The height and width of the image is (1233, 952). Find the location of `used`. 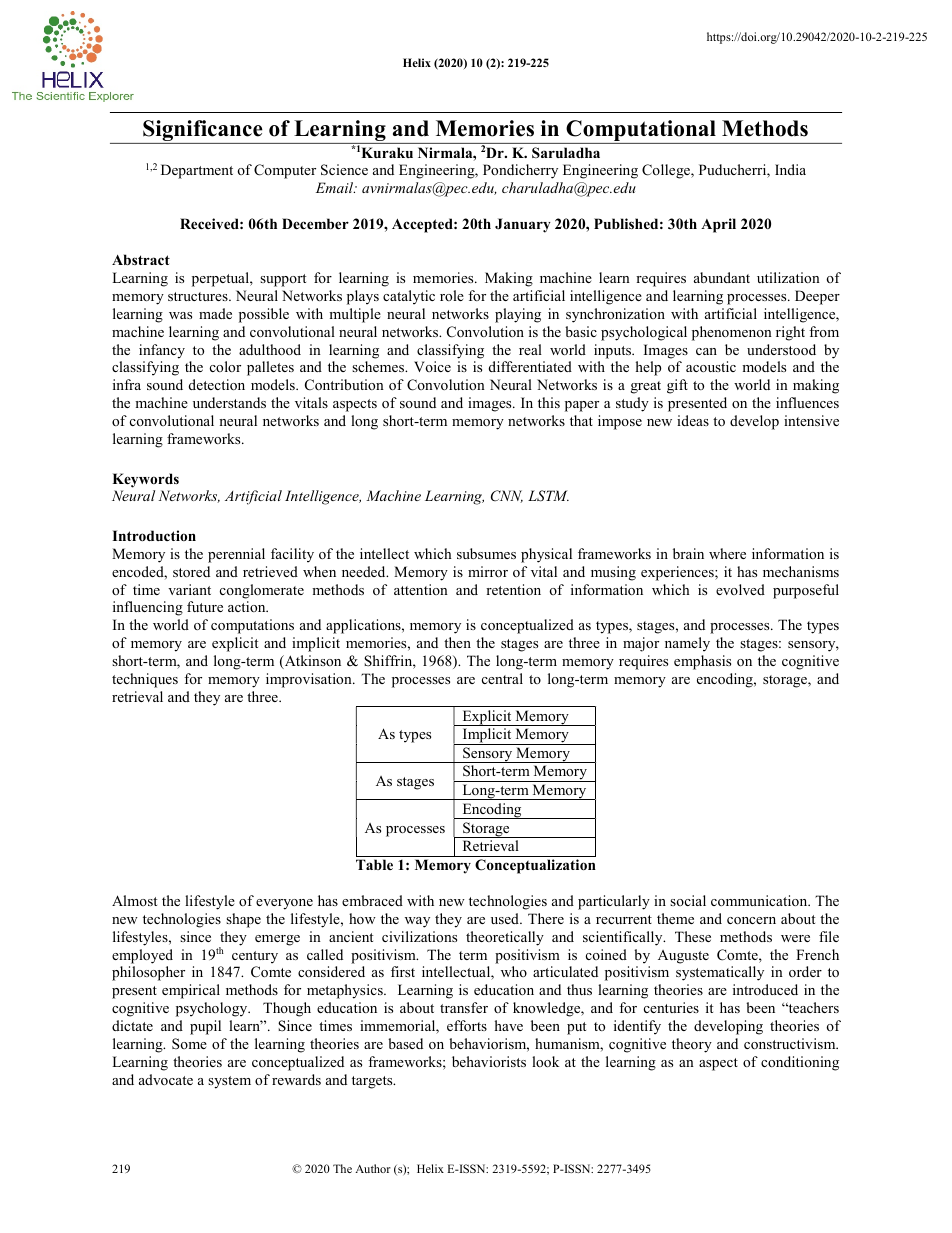

used is located at coordinates (506, 918).
